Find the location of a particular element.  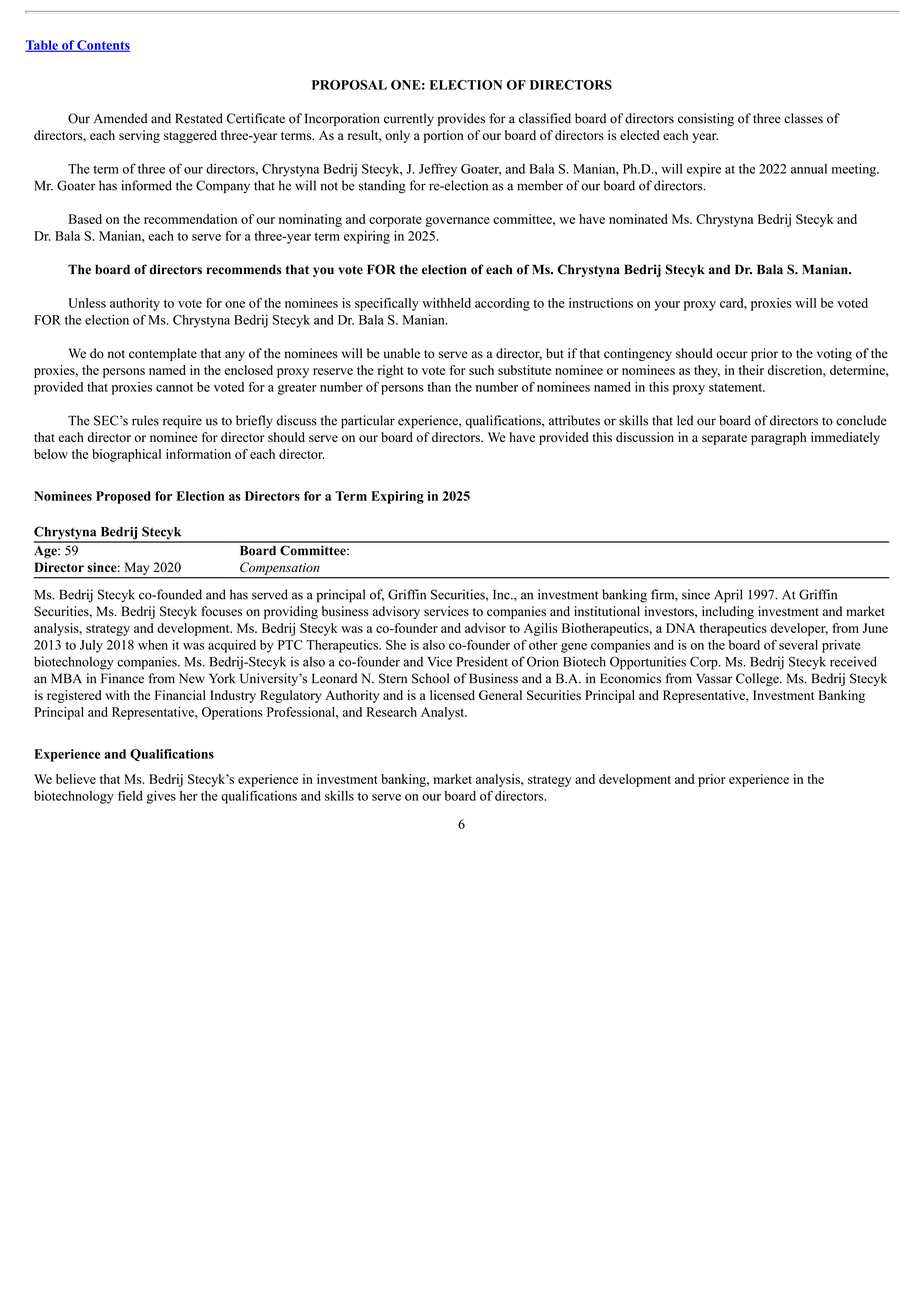

field is located at coordinates (130, 795).
